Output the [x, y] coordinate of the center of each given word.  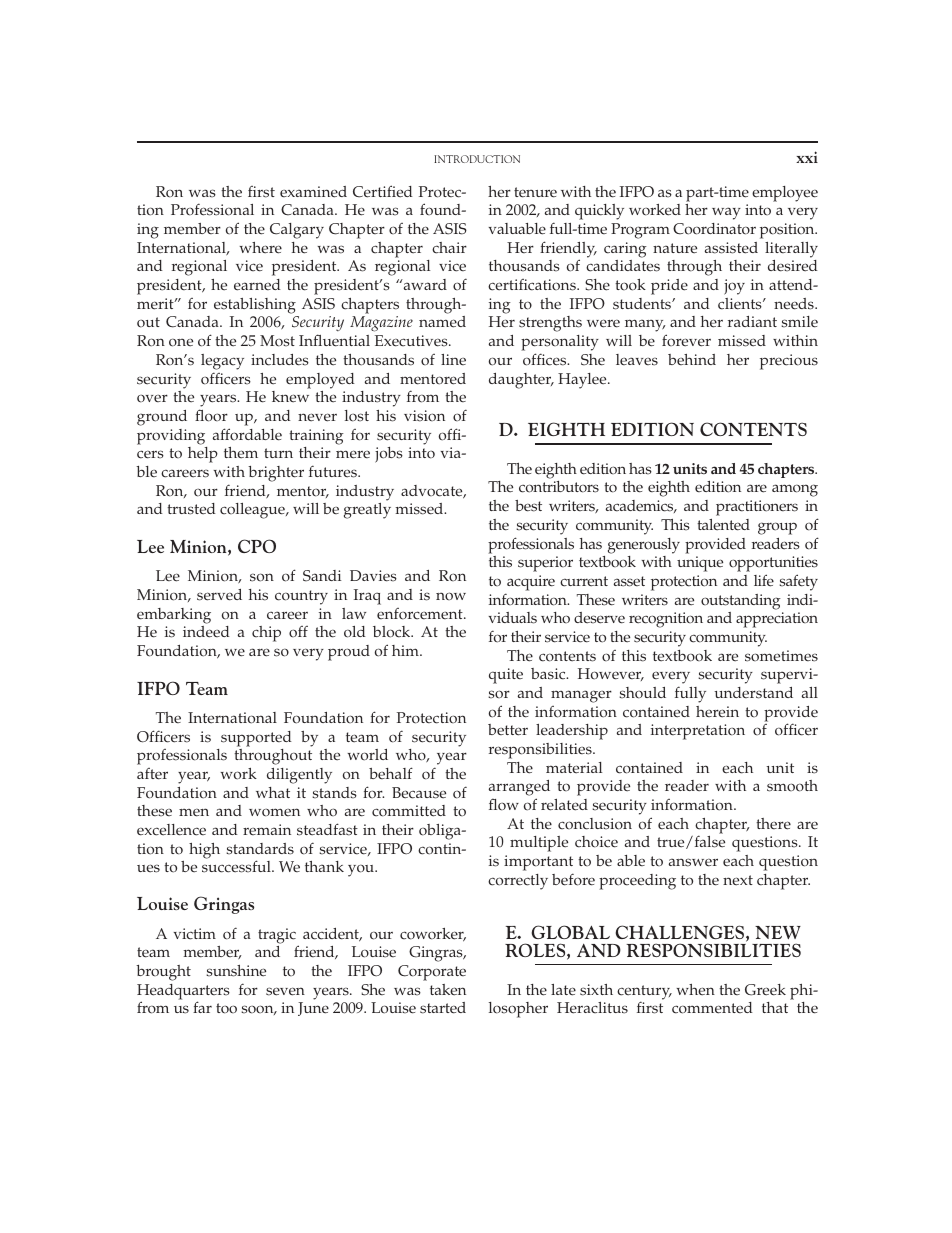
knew [290, 397]
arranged [519, 789]
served [219, 595]
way [726, 213]
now [451, 596]
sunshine [236, 971]
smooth [792, 786]
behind [692, 359]
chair [449, 248]
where [260, 248]
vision [424, 416]
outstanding [741, 602]
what [273, 792]
